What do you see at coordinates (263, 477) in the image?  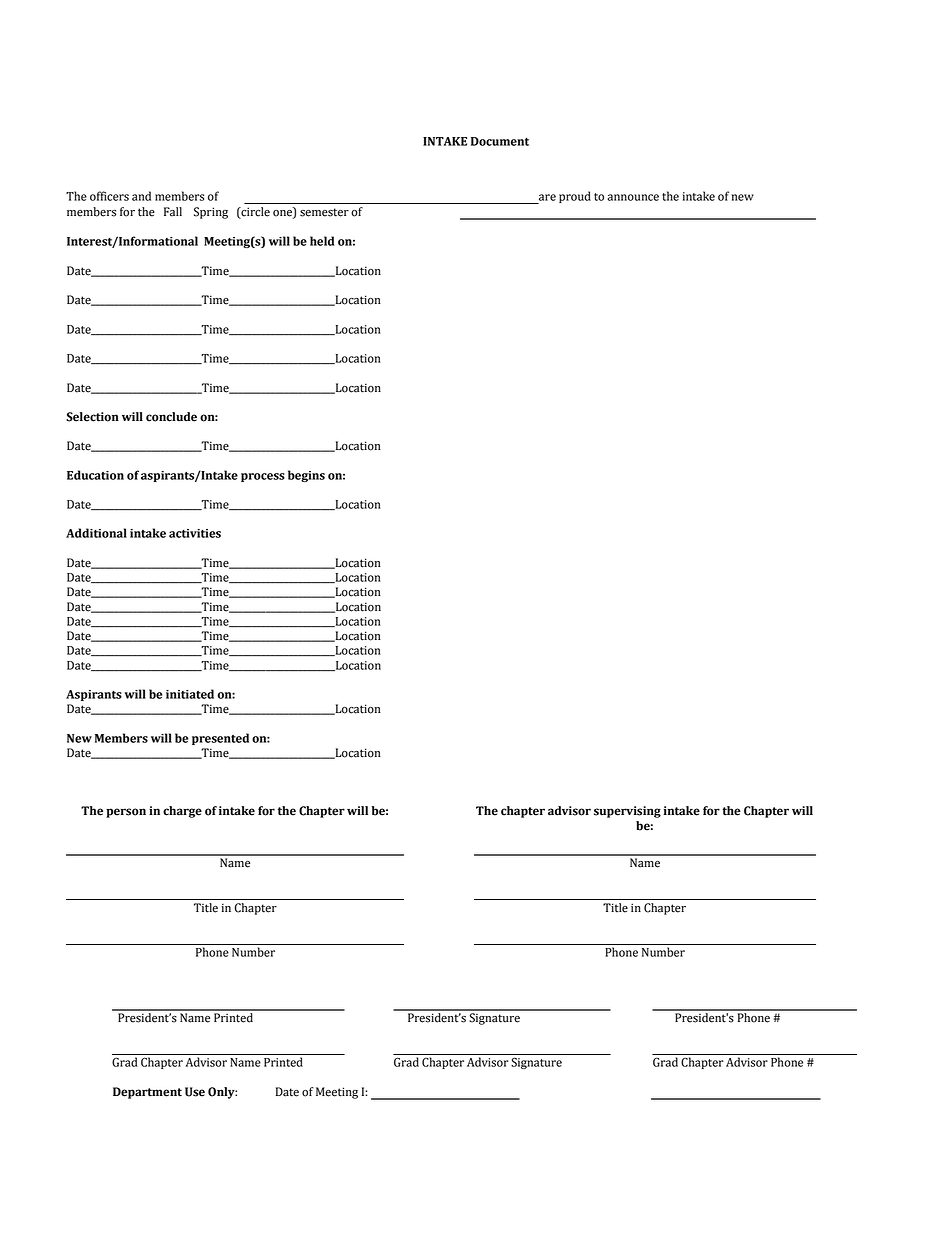 I see `process` at bounding box center [263, 477].
